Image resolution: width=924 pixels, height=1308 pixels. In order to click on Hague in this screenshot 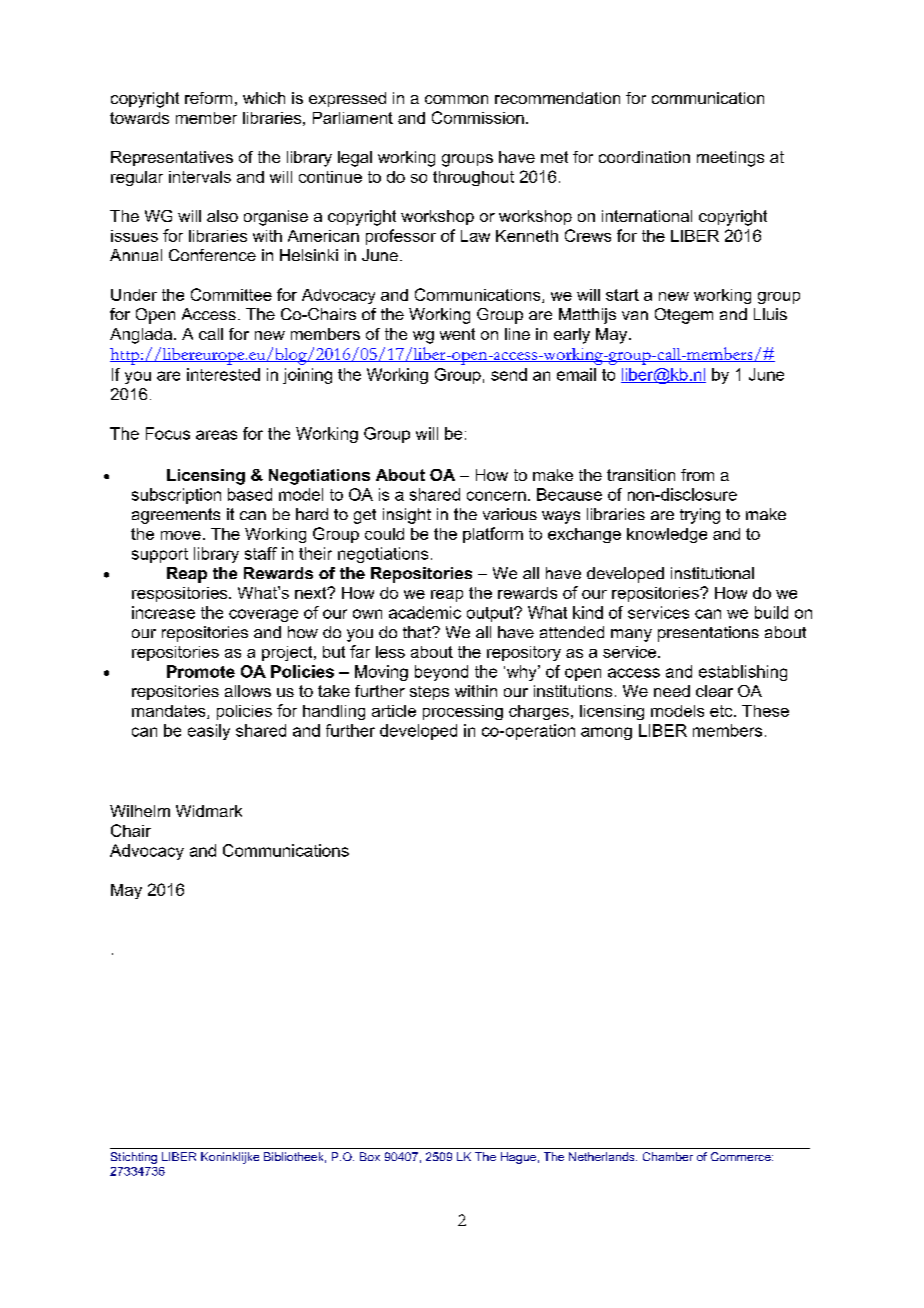, I will do `click(518, 1158)`.
